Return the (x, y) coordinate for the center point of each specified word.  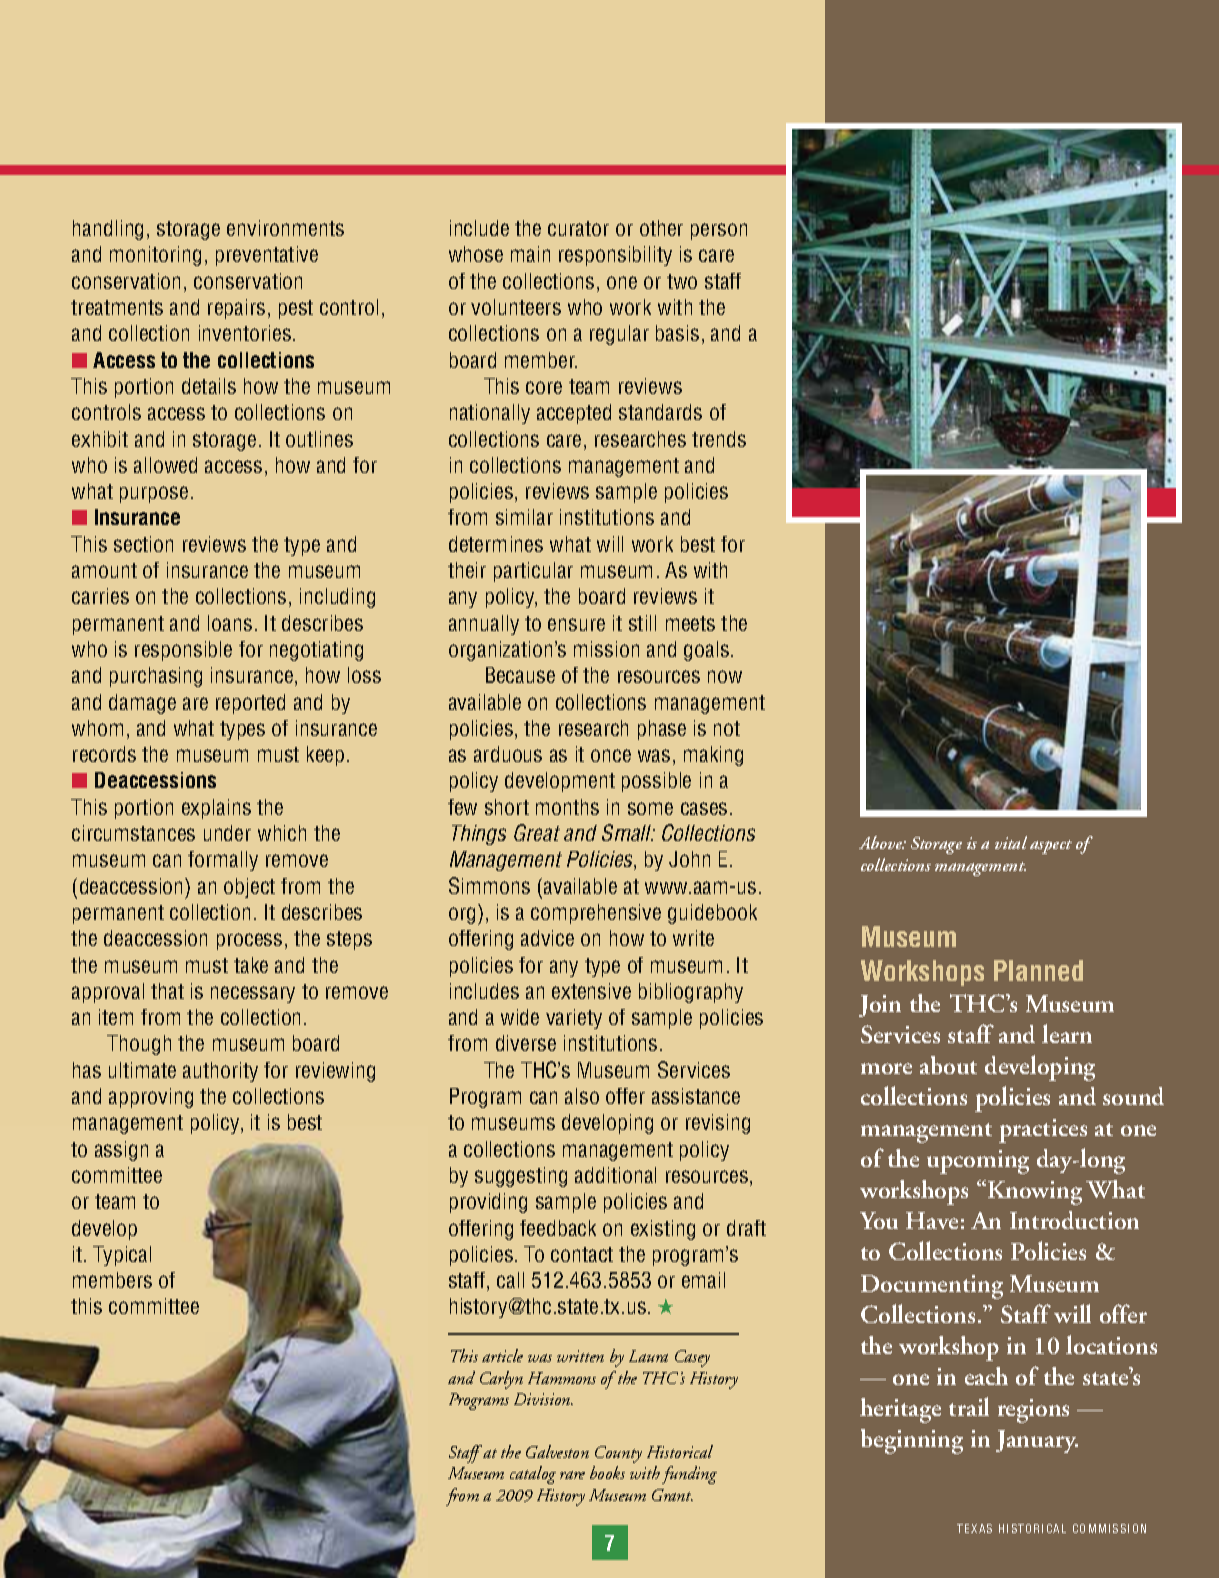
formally (223, 861)
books (607, 1472)
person (719, 231)
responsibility (615, 256)
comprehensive (596, 914)
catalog (533, 1475)
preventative (267, 256)
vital (1011, 842)
